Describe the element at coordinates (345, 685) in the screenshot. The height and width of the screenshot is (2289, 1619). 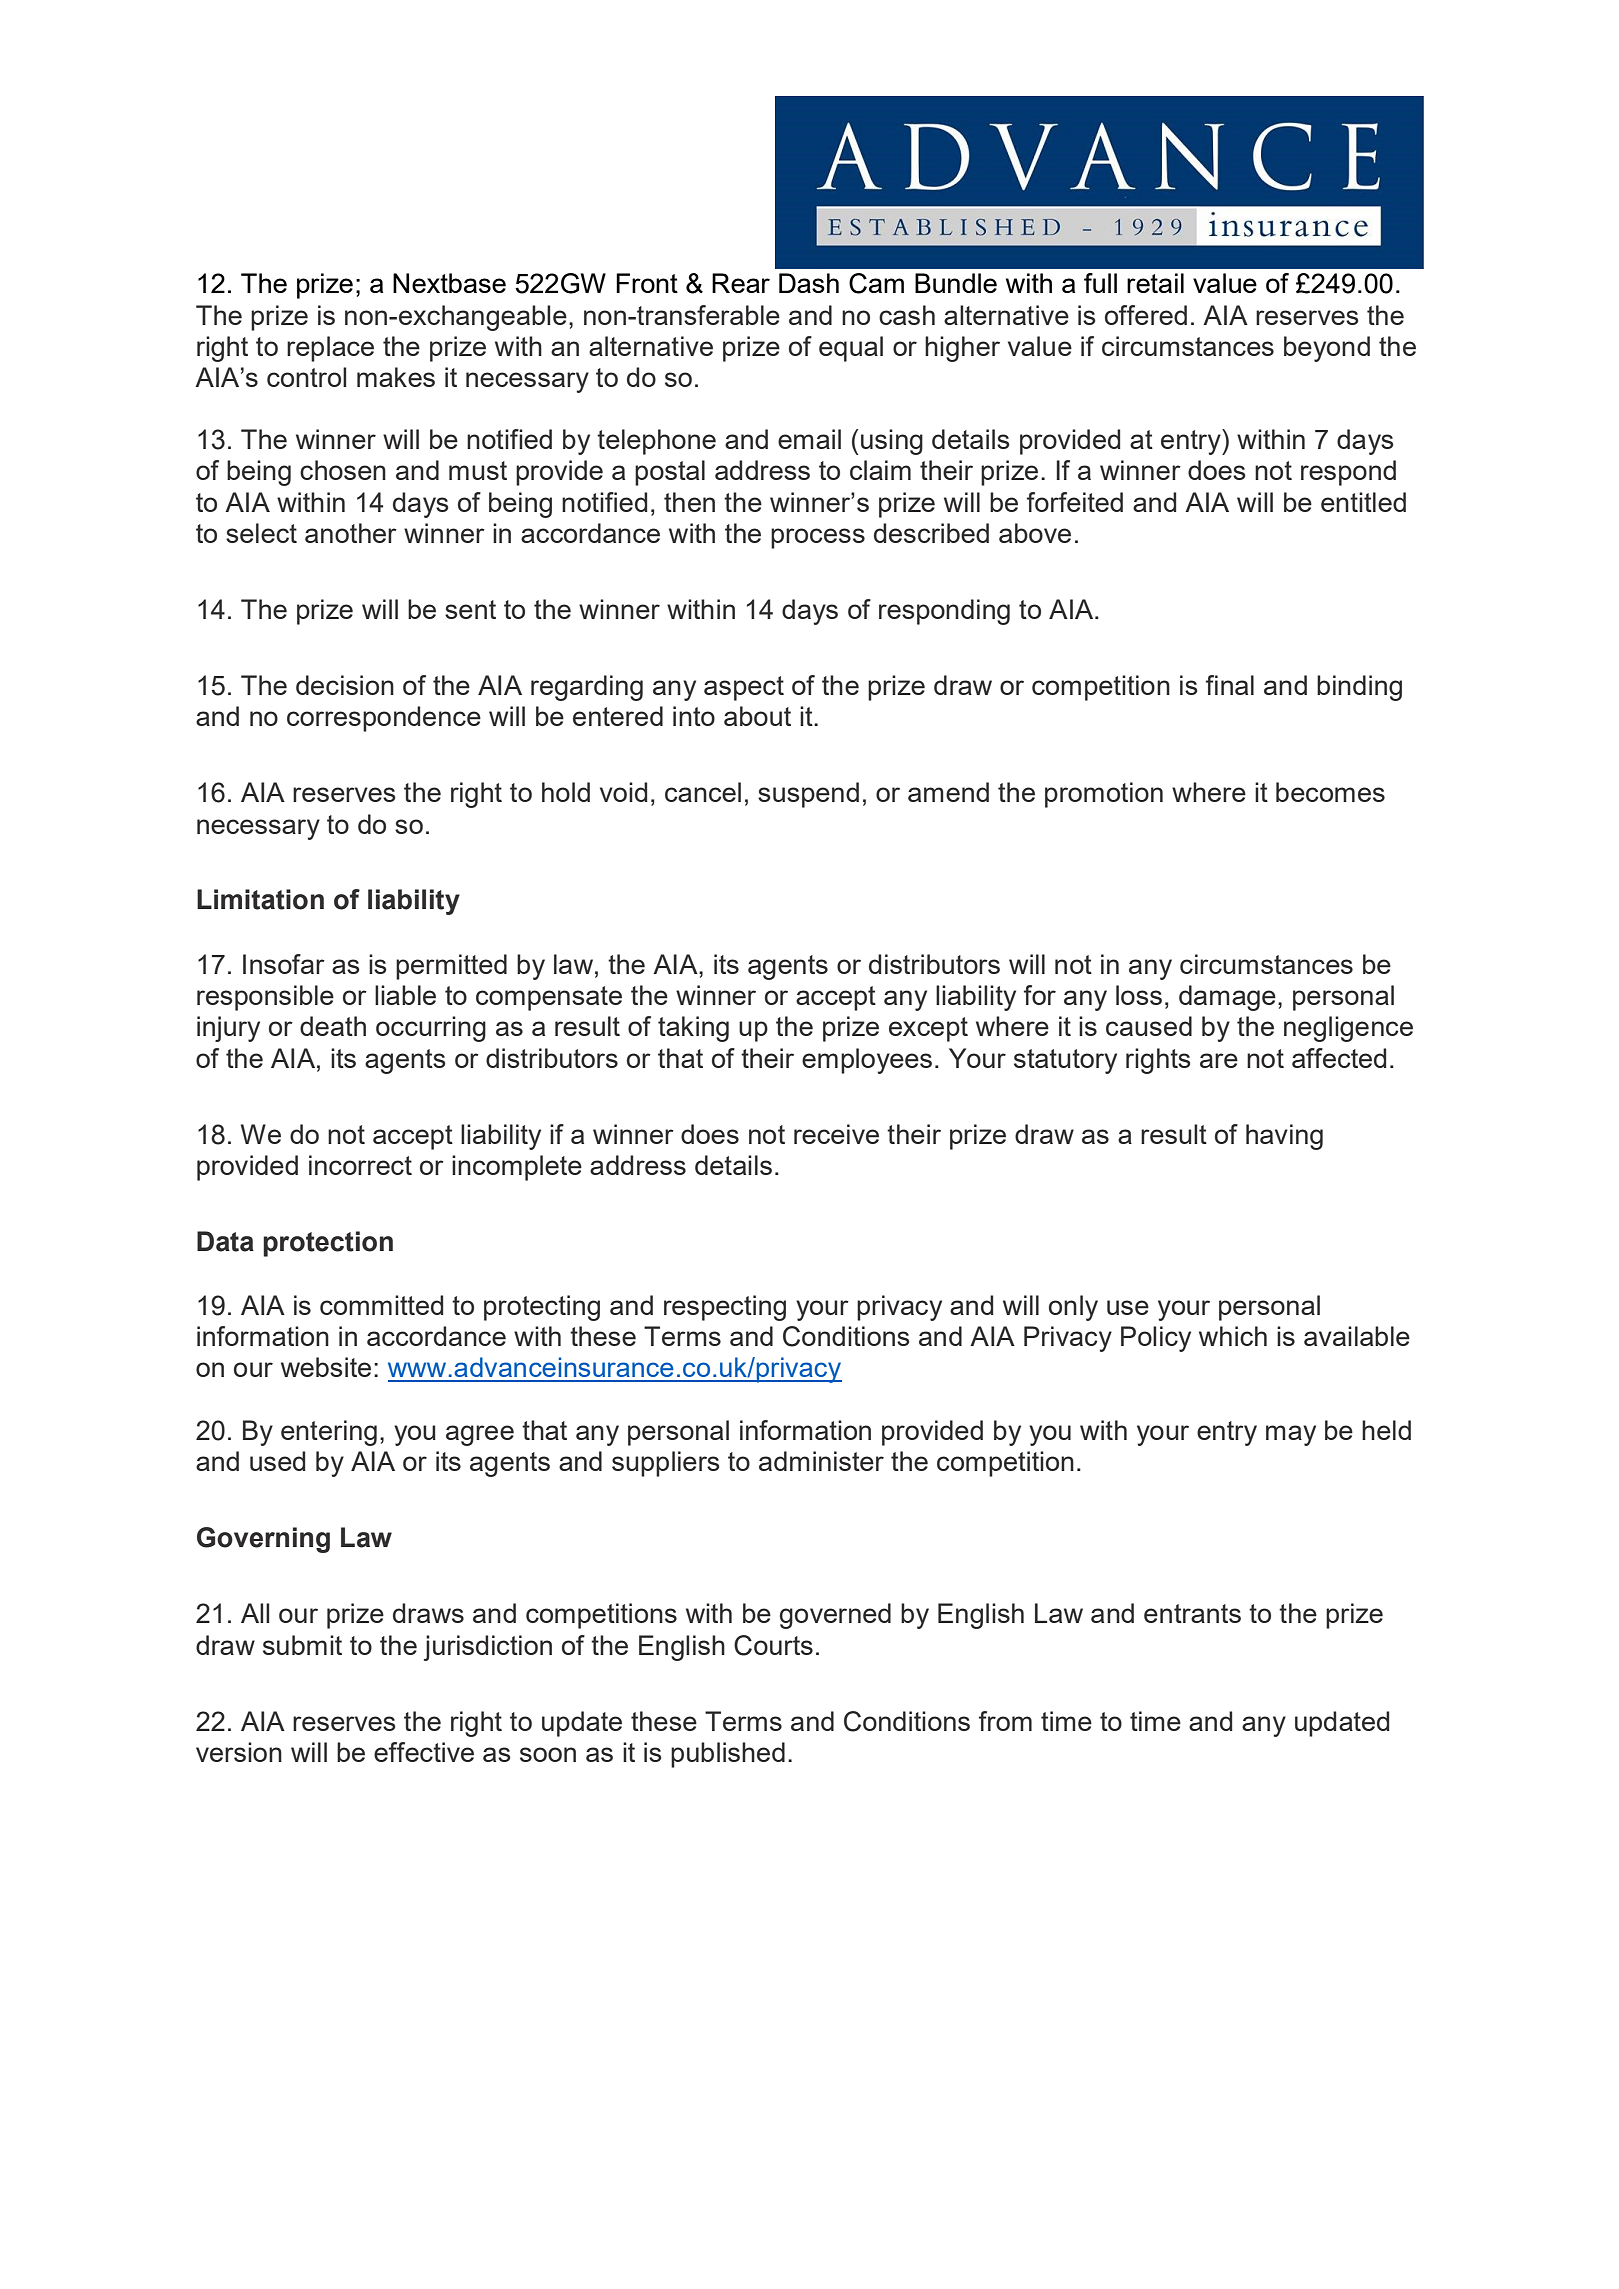
I see `decision` at that location.
